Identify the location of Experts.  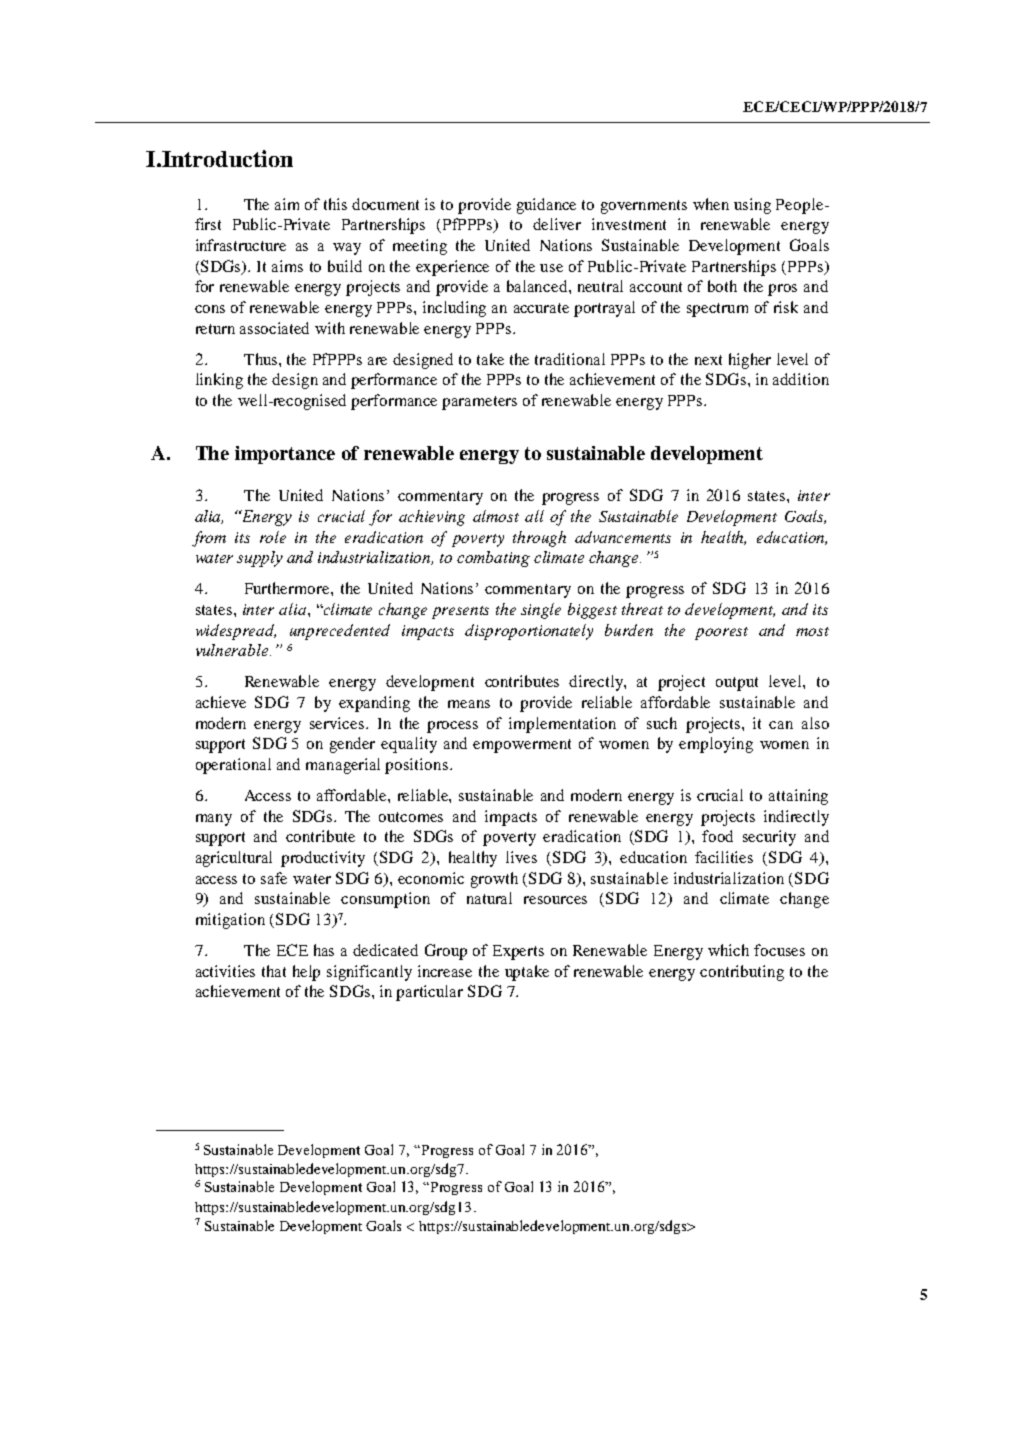
(518, 952).
